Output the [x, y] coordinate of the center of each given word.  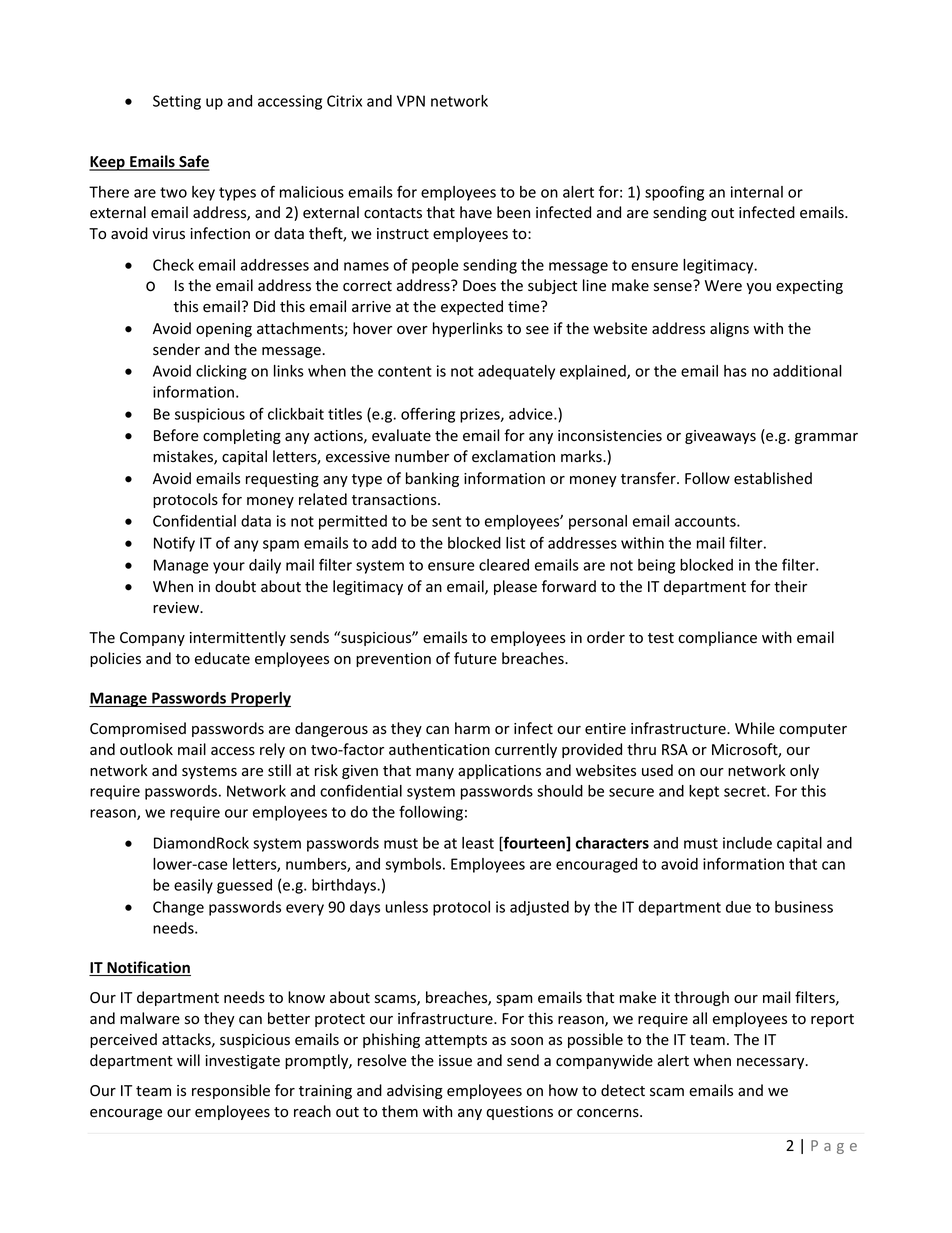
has [735, 371]
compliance [717, 638]
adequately [516, 372]
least [478, 843]
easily [193, 886]
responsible [231, 1091]
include [747, 843]
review [177, 608]
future [475, 658]
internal [757, 192]
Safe [193, 162]
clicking [221, 372]
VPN [411, 101]
